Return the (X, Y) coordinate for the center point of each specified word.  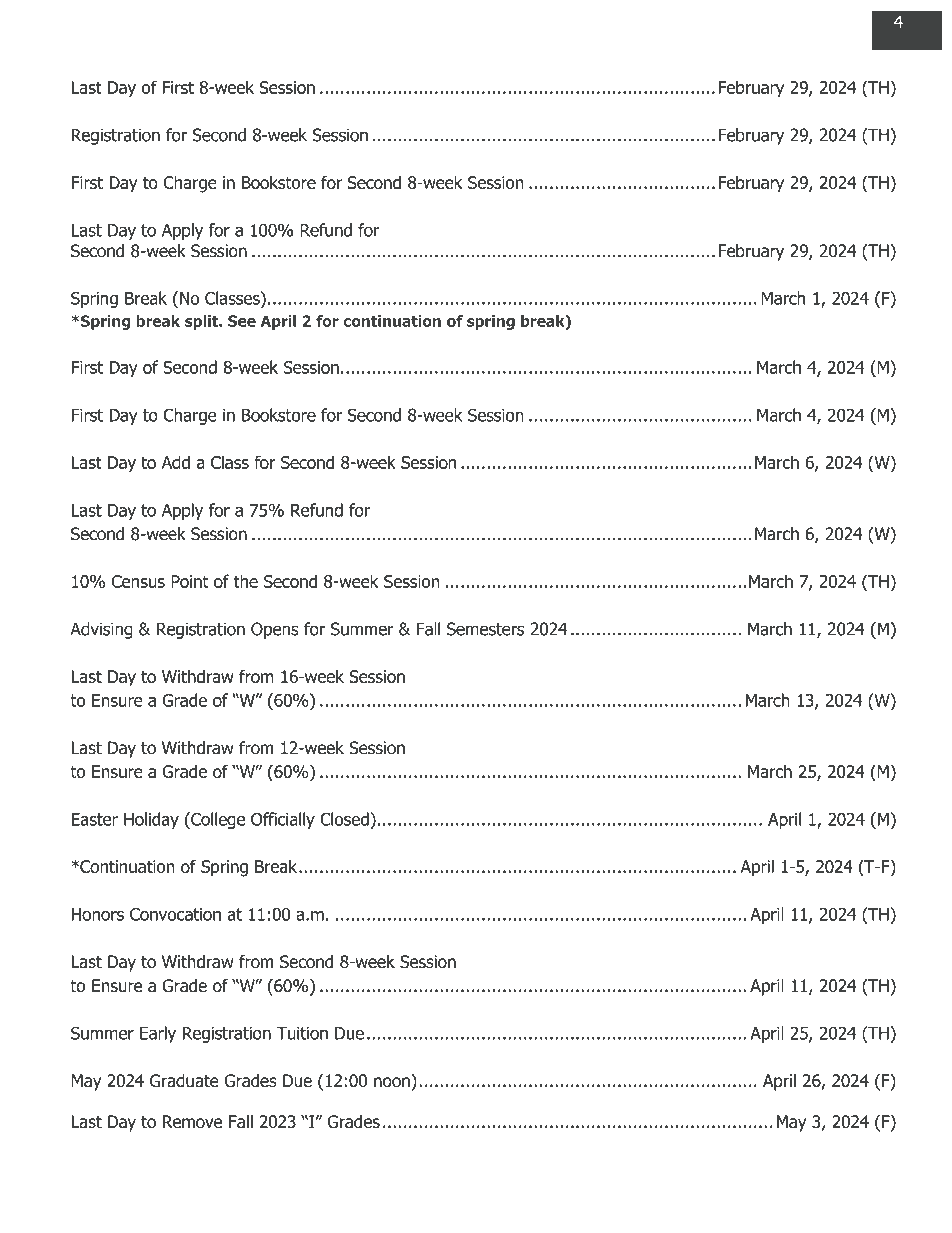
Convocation (175, 914)
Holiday (151, 820)
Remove (192, 1122)
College (217, 820)
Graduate (184, 1081)
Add (176, 462)
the (246, 581)
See (242, 321)
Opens (275, 630)
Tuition (302, 1033)
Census (138, 581)
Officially (283, 820)
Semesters (485, 629)
